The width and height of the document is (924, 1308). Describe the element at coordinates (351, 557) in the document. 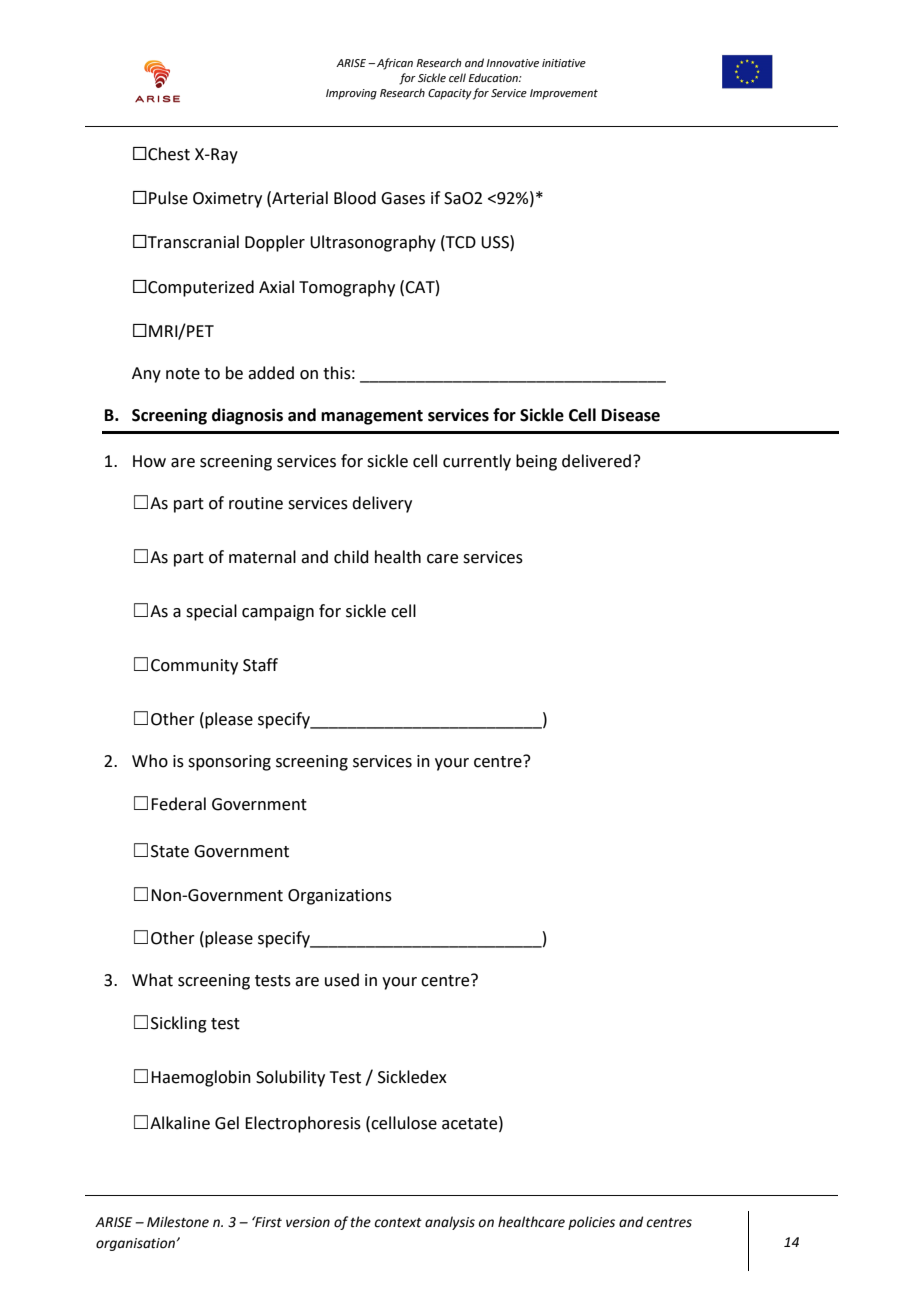

I see `child` at that location.
